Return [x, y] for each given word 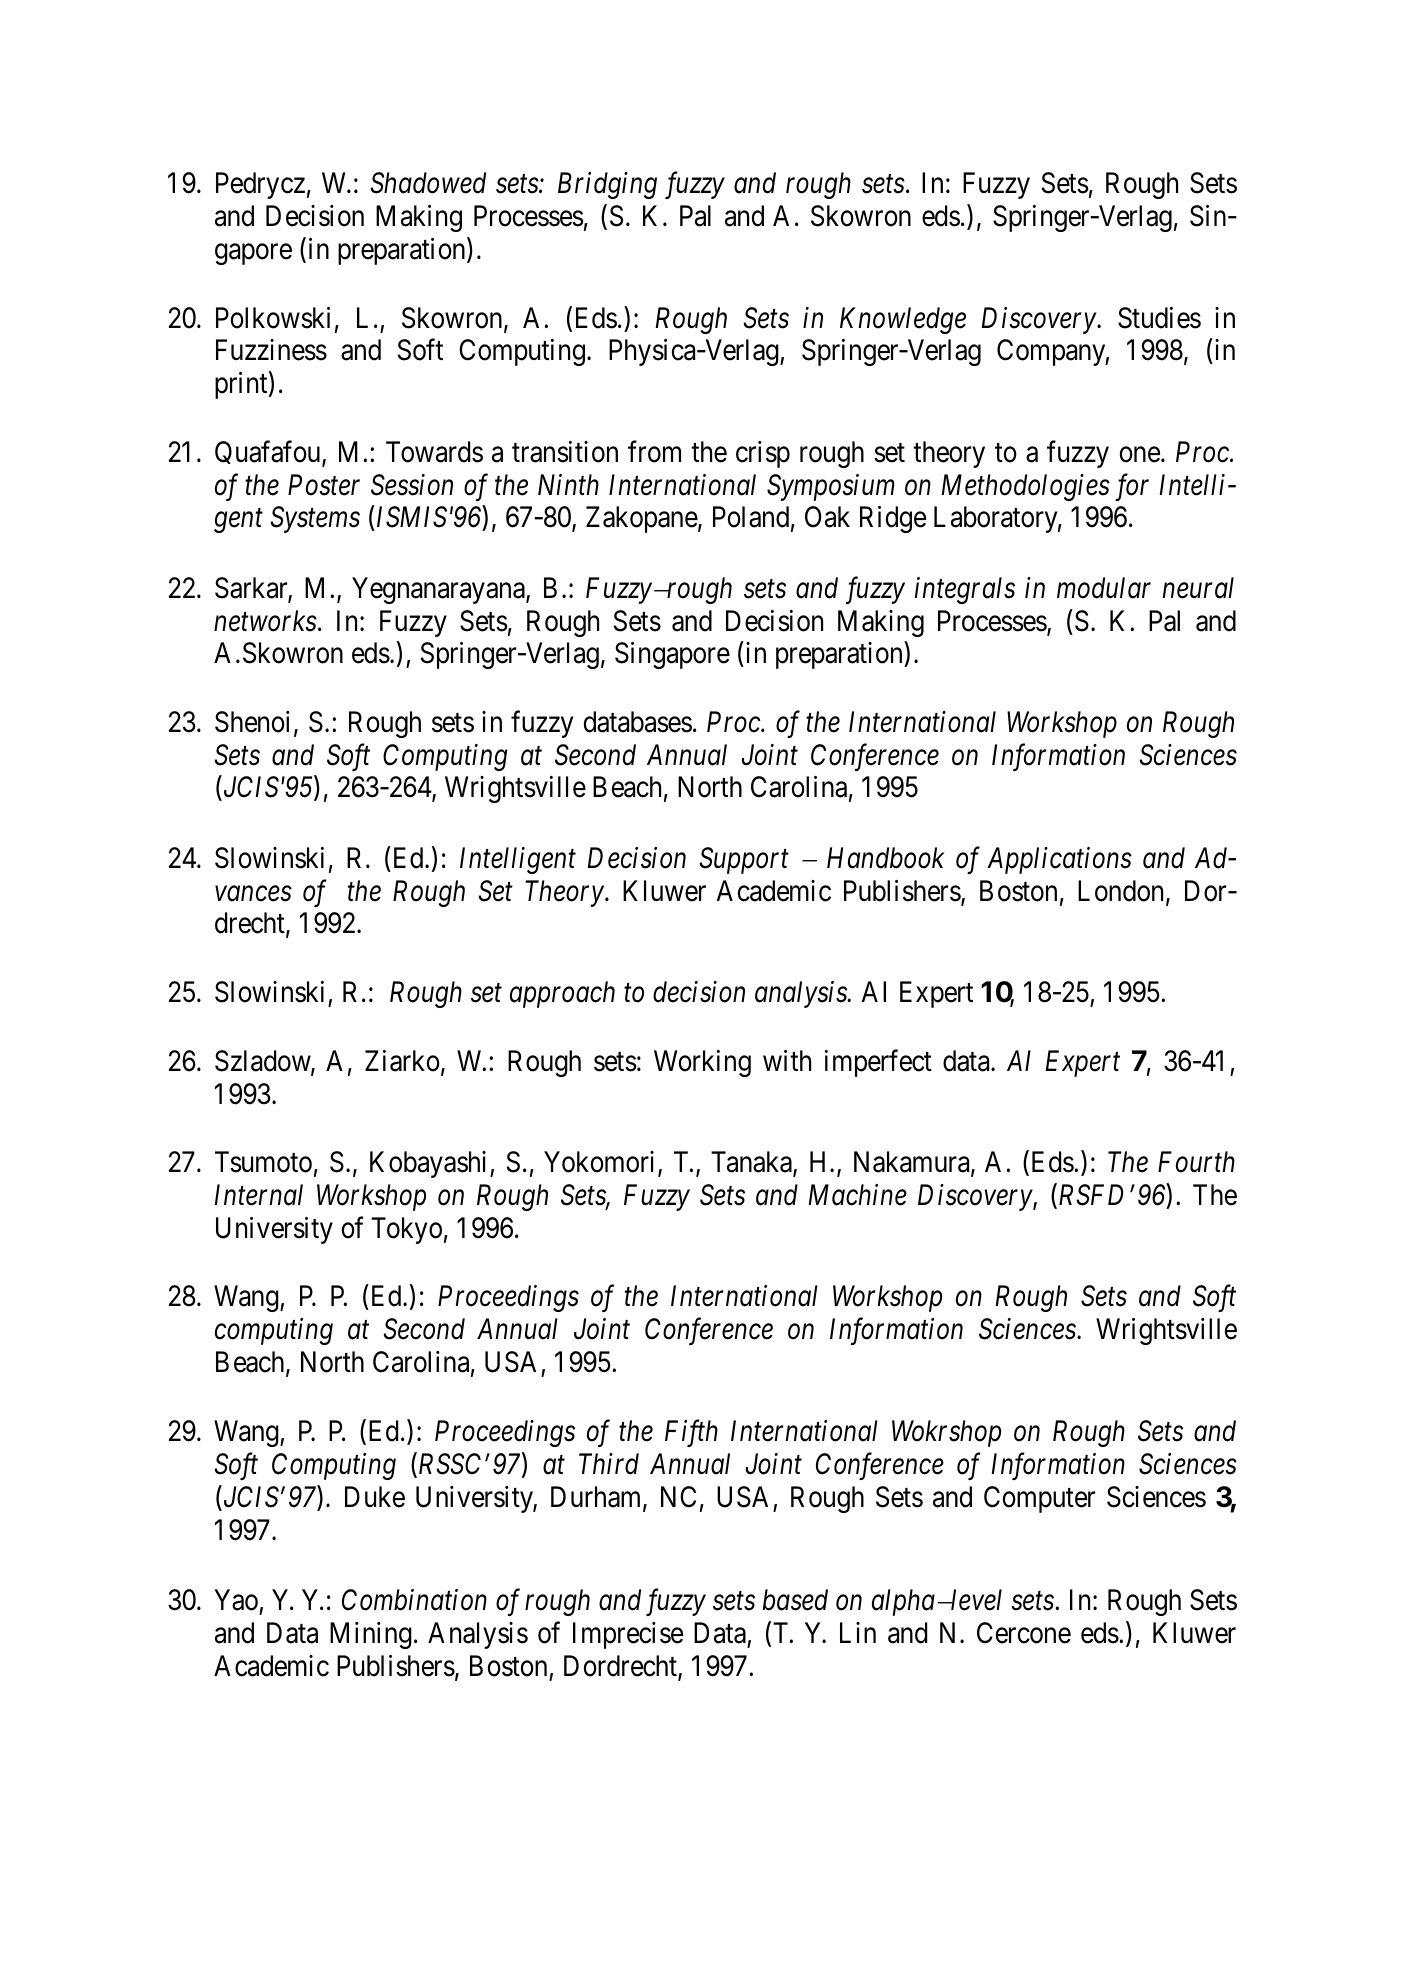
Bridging [607, 185]
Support [744, 860]
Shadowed [428, 183]
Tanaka [752, 1163]
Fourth [1196, 1162]
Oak [827, 517]
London [1122, 892]
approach [562, 994]
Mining [371, 1635]
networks [265, 621]
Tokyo [406, 1230]
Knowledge [903, 320]
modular [1104, 588]
